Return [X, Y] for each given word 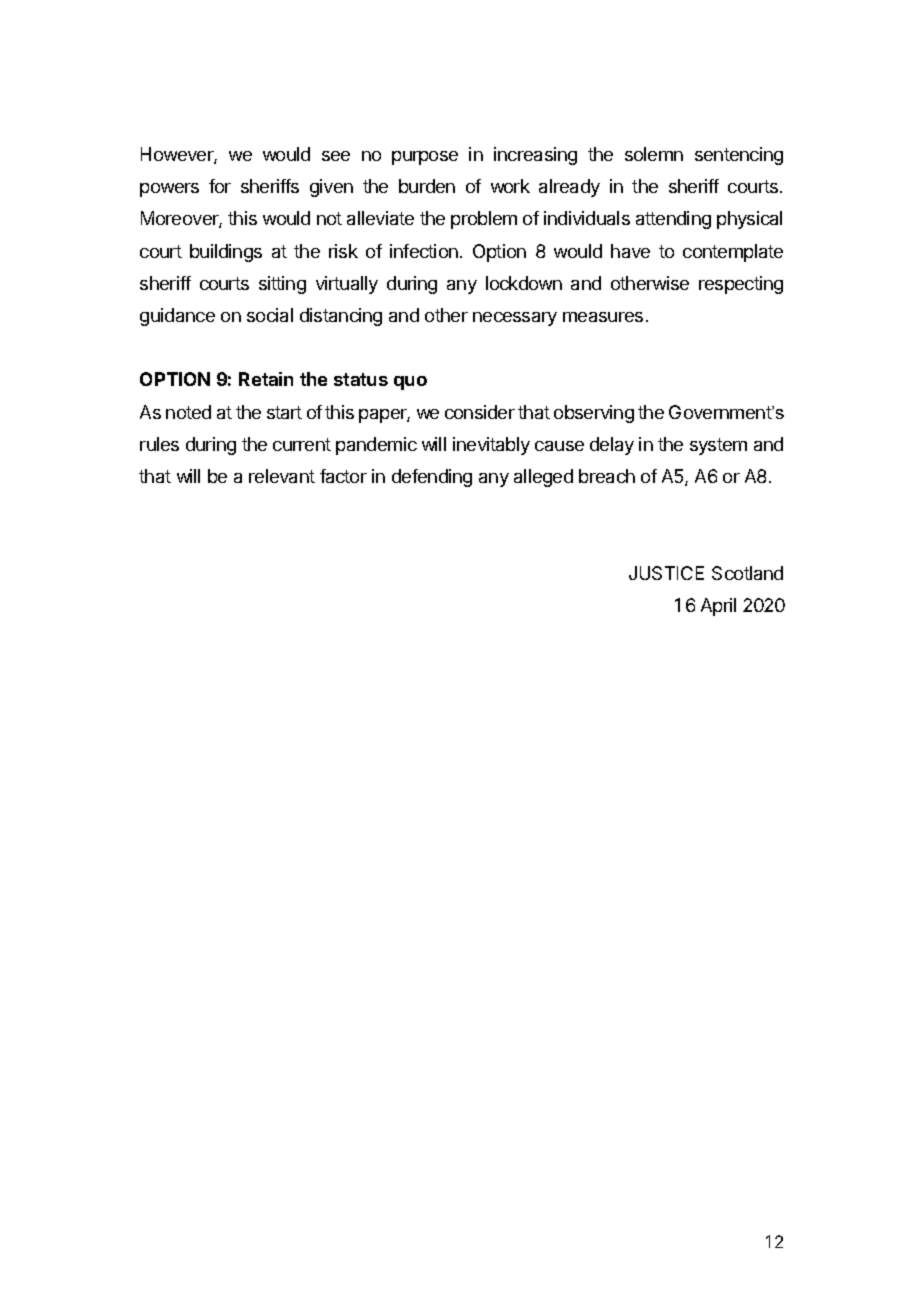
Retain [266, 379]
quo [410, 383]
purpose [425, 158]
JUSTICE [666, 573]
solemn [654, 154]
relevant [282, 476]
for [220, 186]
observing [594, 414]
